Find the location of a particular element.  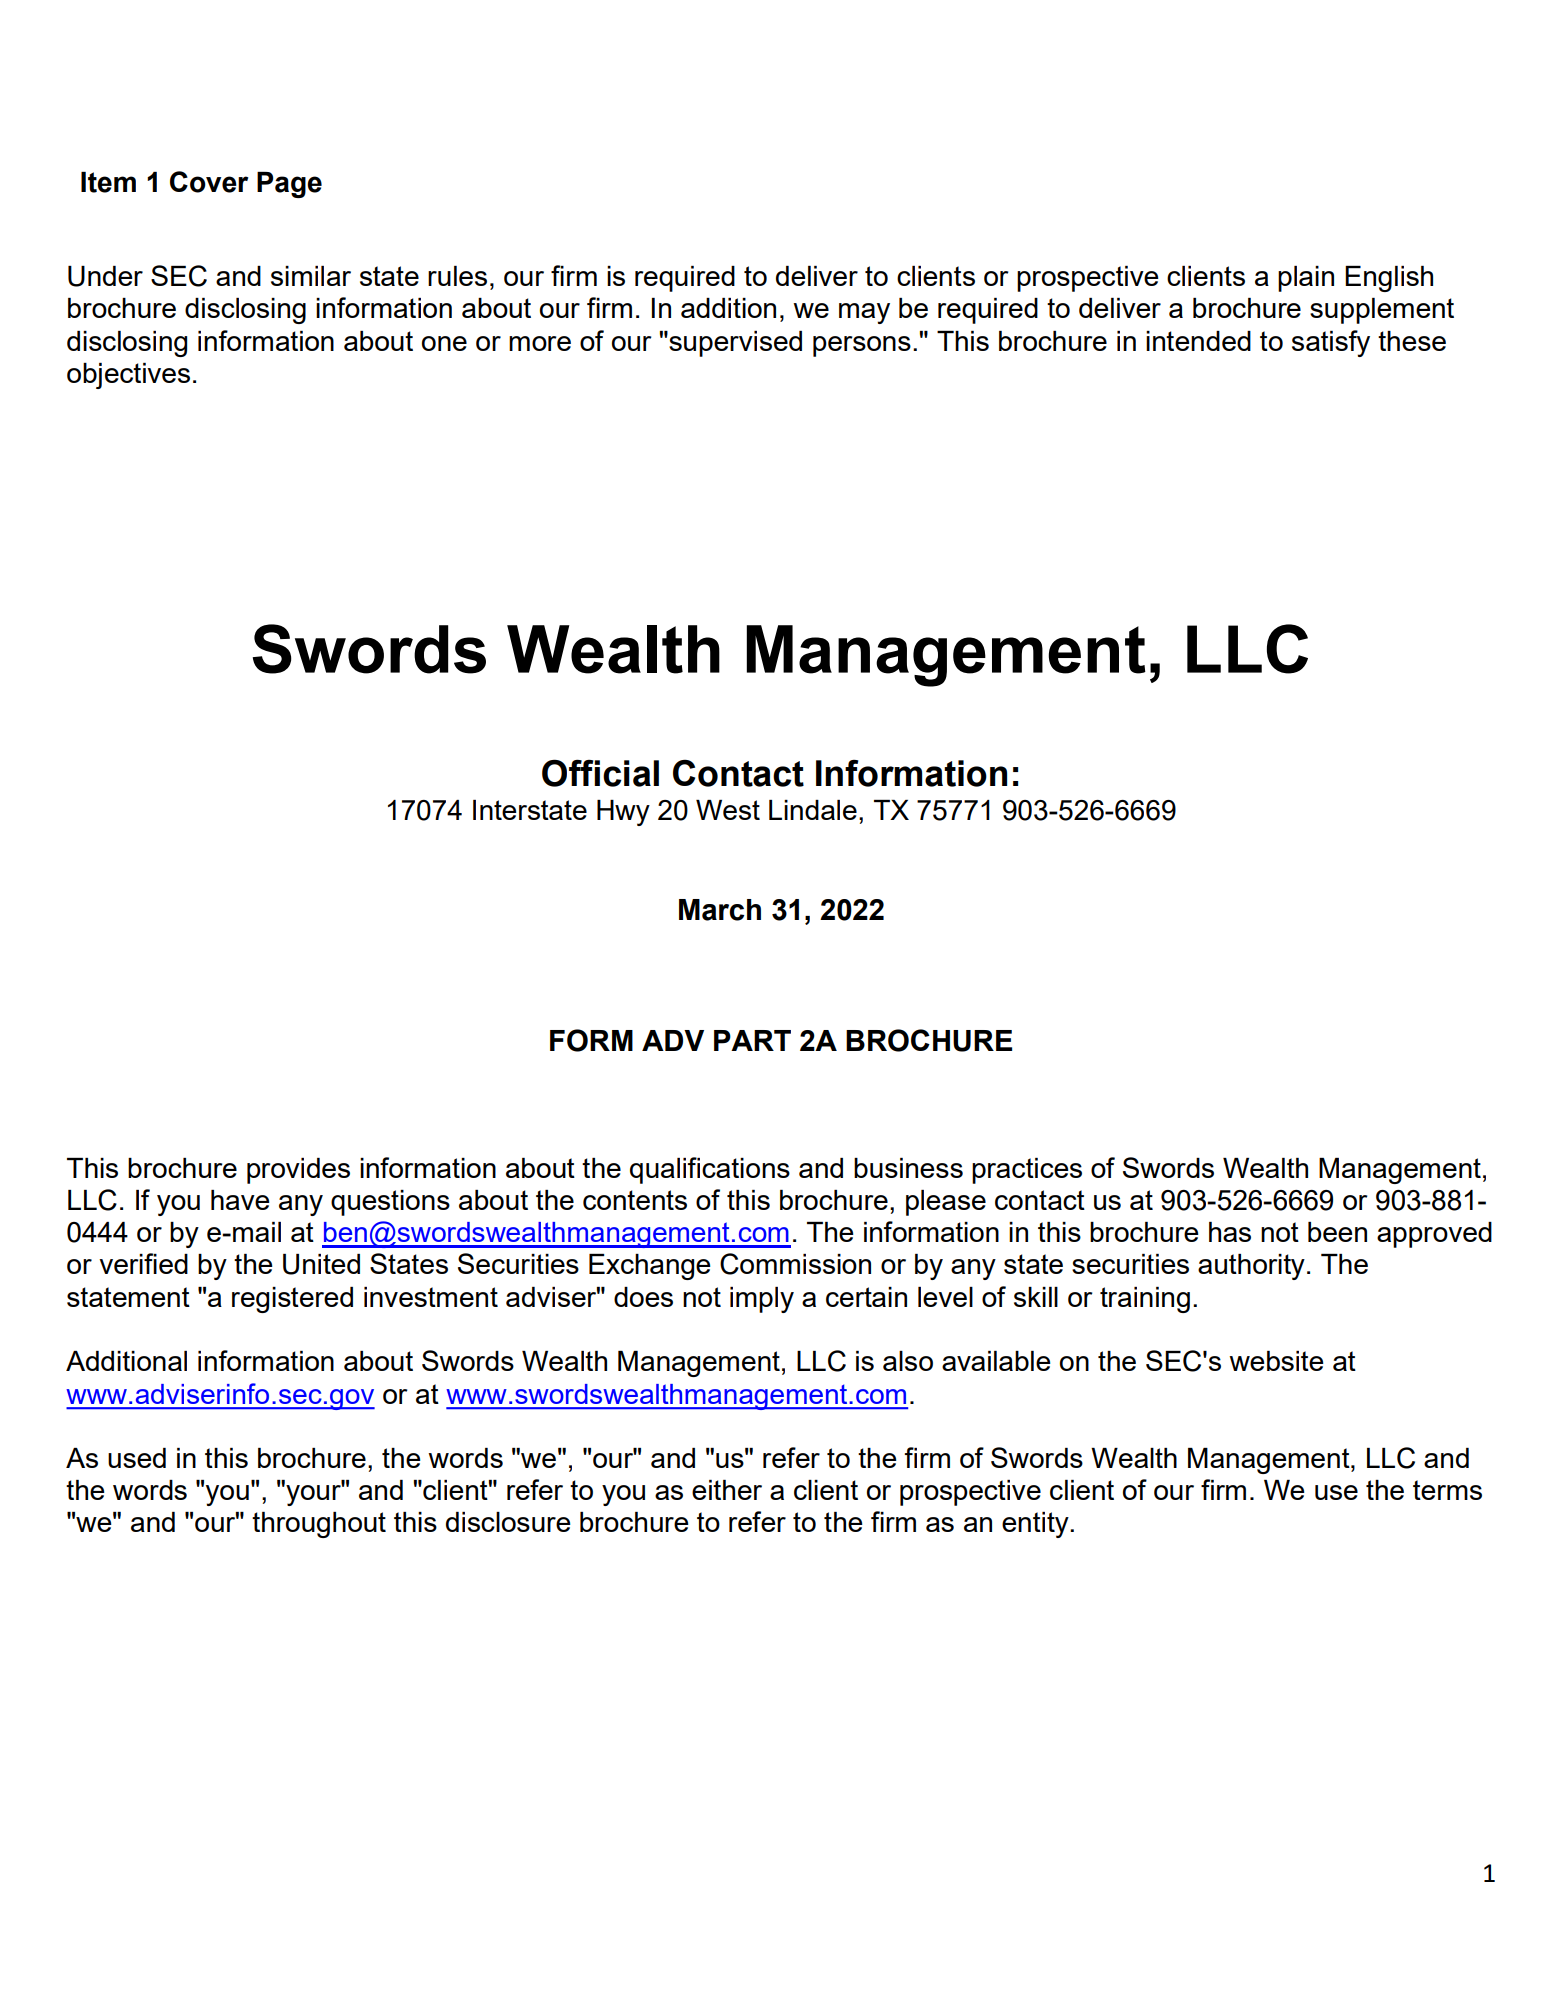

been is located at coordinates (1337, 1232).
